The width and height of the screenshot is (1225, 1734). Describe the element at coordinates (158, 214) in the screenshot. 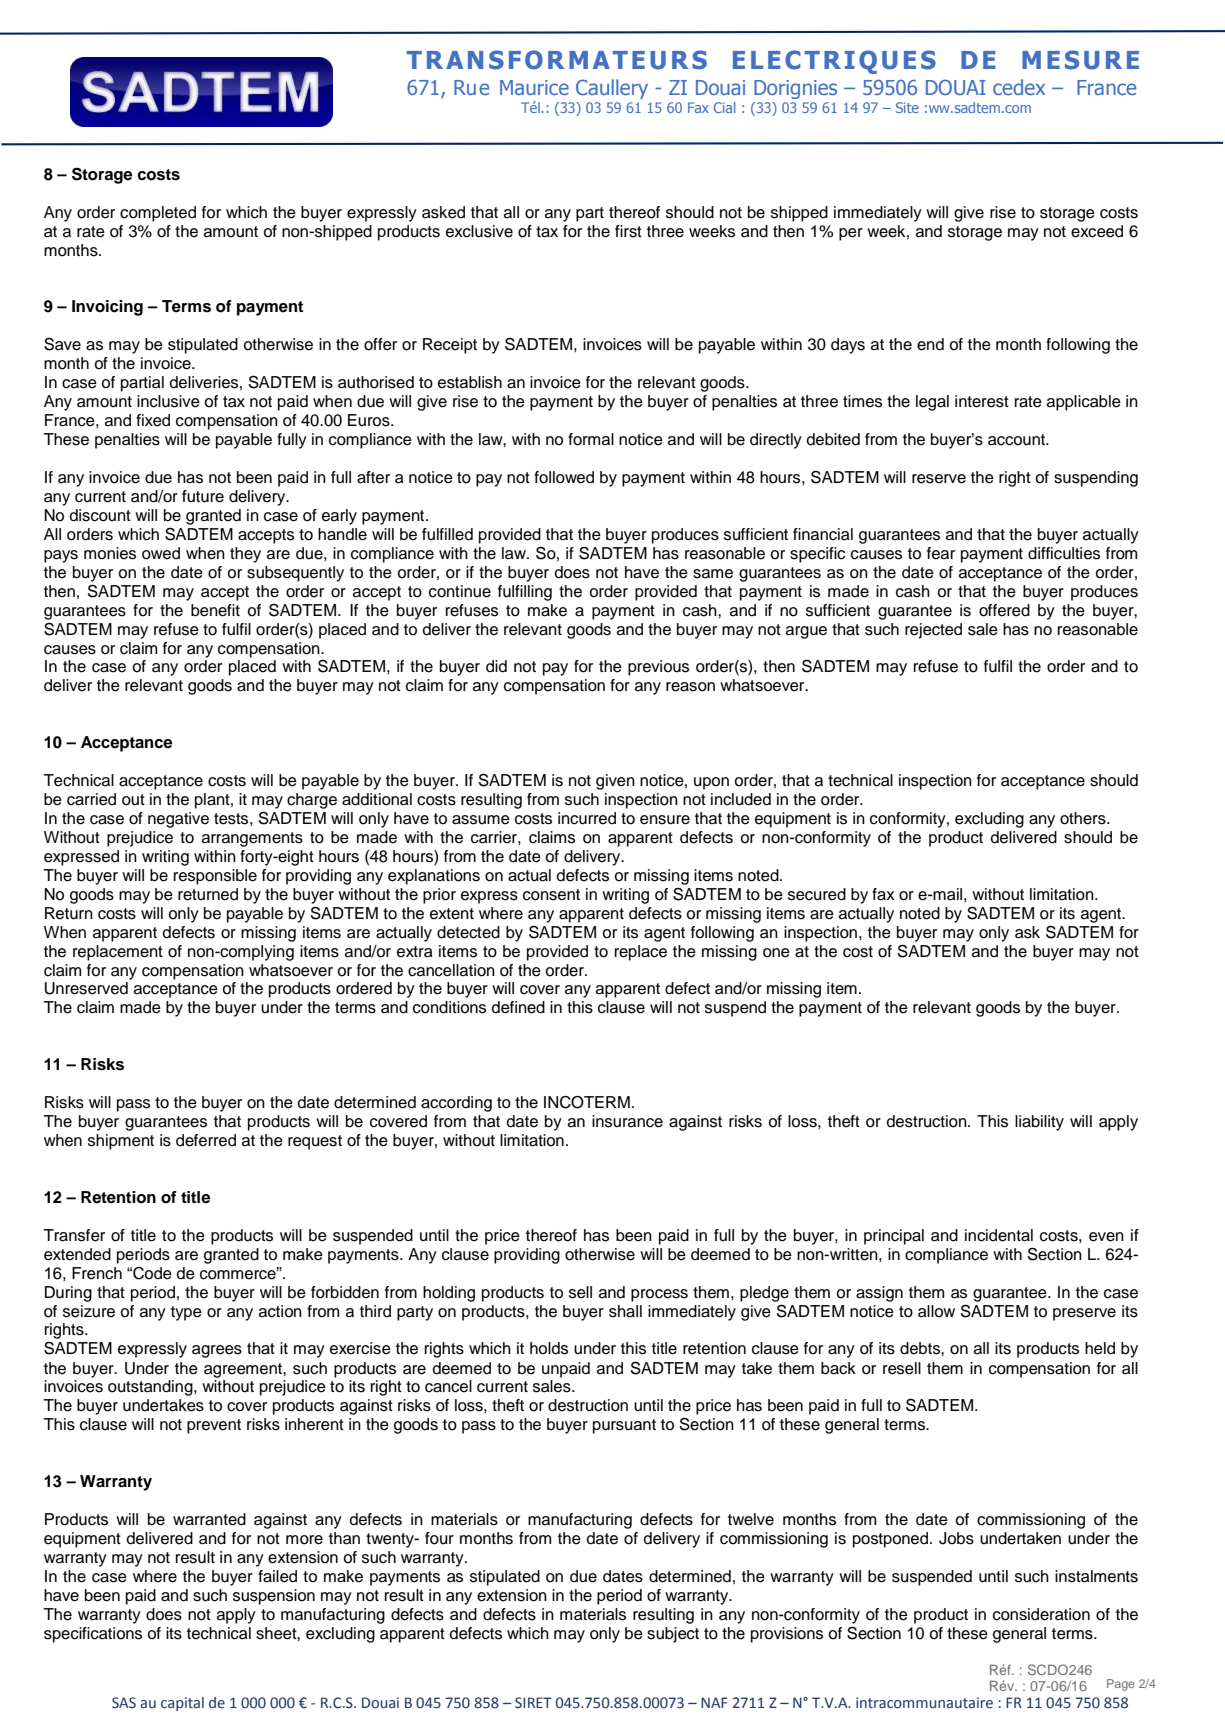

I see `completed` at that location.
